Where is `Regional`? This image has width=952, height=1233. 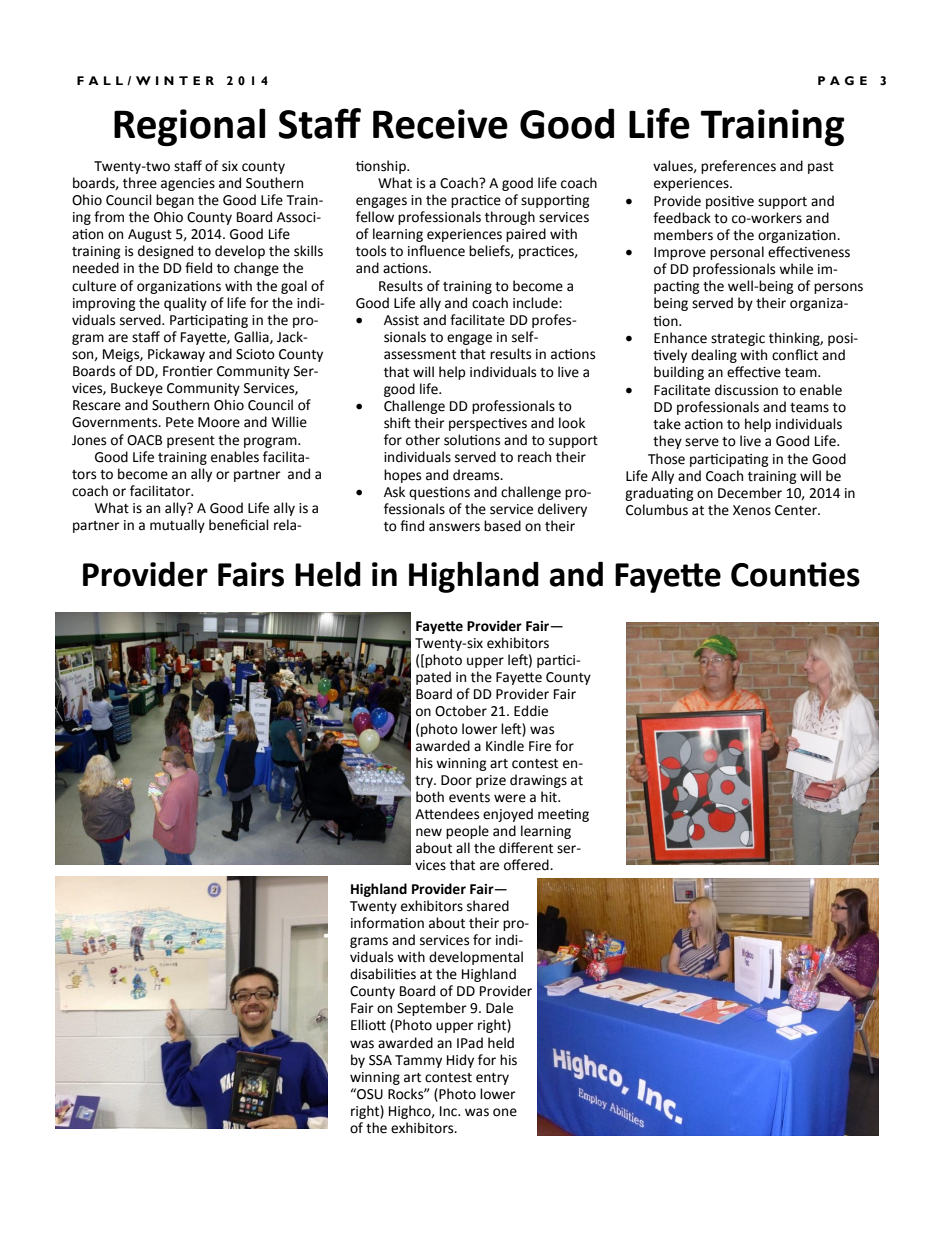 Regional is located at coordinates (189, 127).
